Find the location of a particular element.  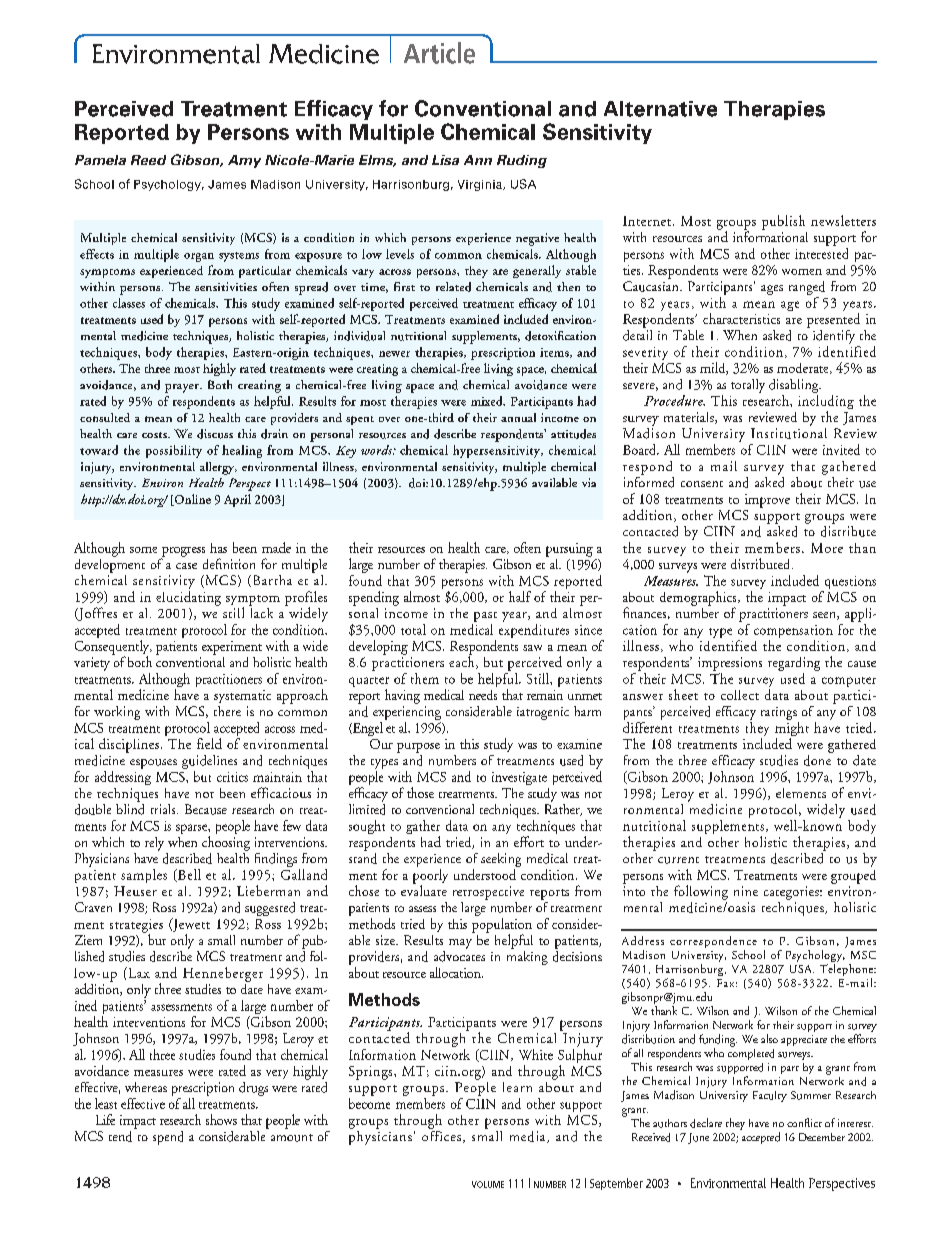

possibility is located at coordinates (174, 451).
